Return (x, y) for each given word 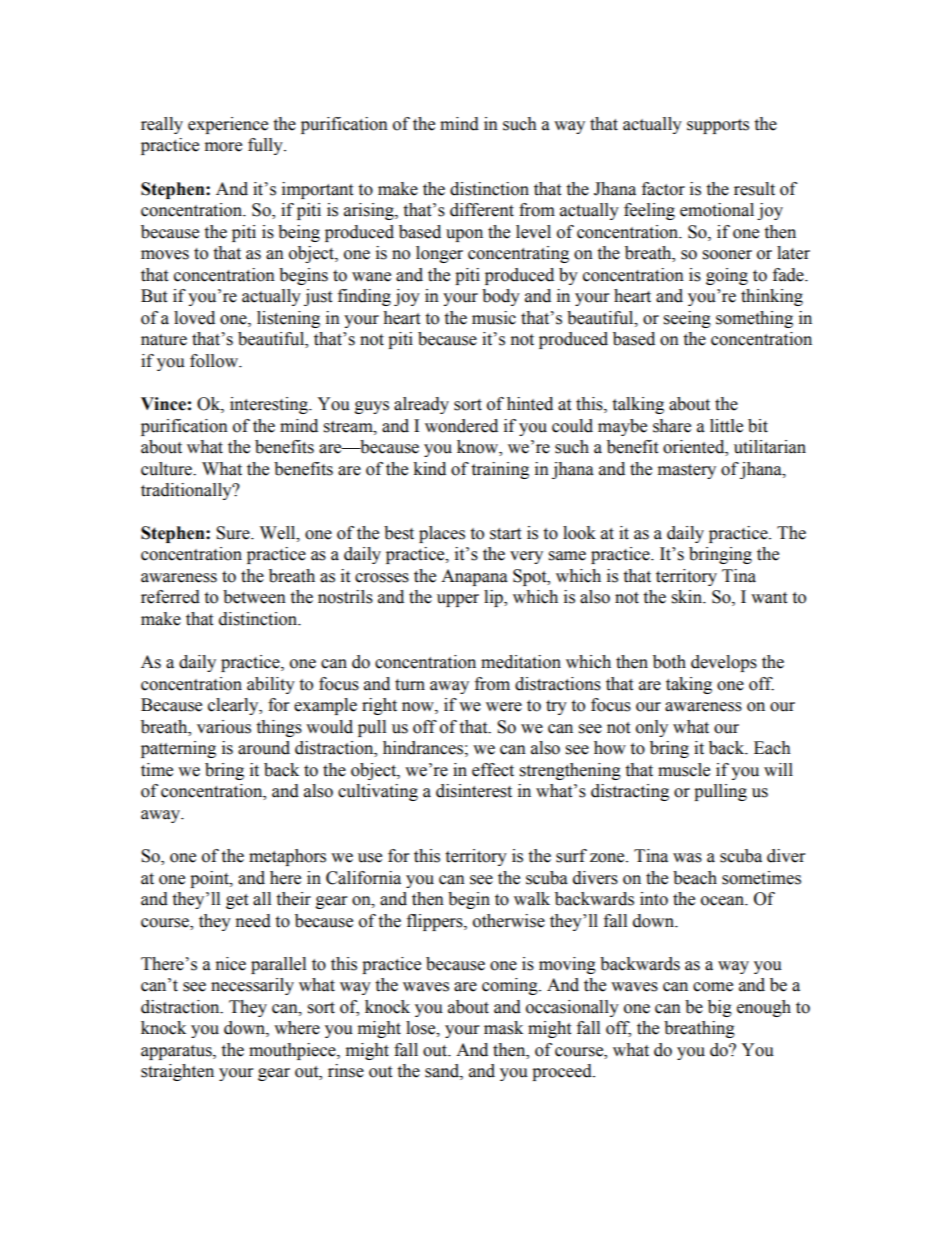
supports (718, 126)
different (482, 210)
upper (458, 600)
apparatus (177, 1052)
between (254, 597)
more (223, 147)
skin (688, 597)
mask (503, 1028)
